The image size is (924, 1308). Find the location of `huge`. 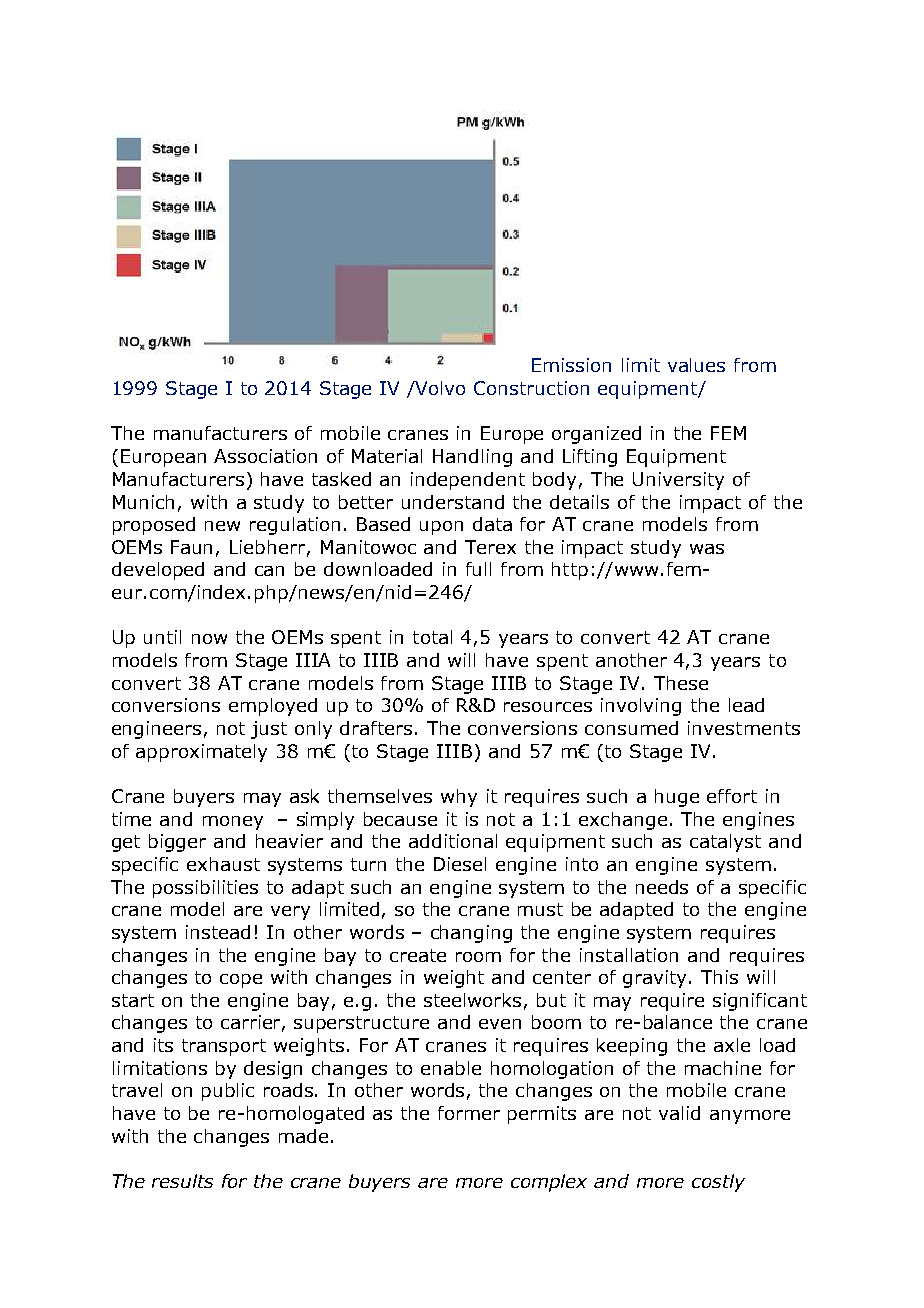

huge is located at coordinates (677, 798).
